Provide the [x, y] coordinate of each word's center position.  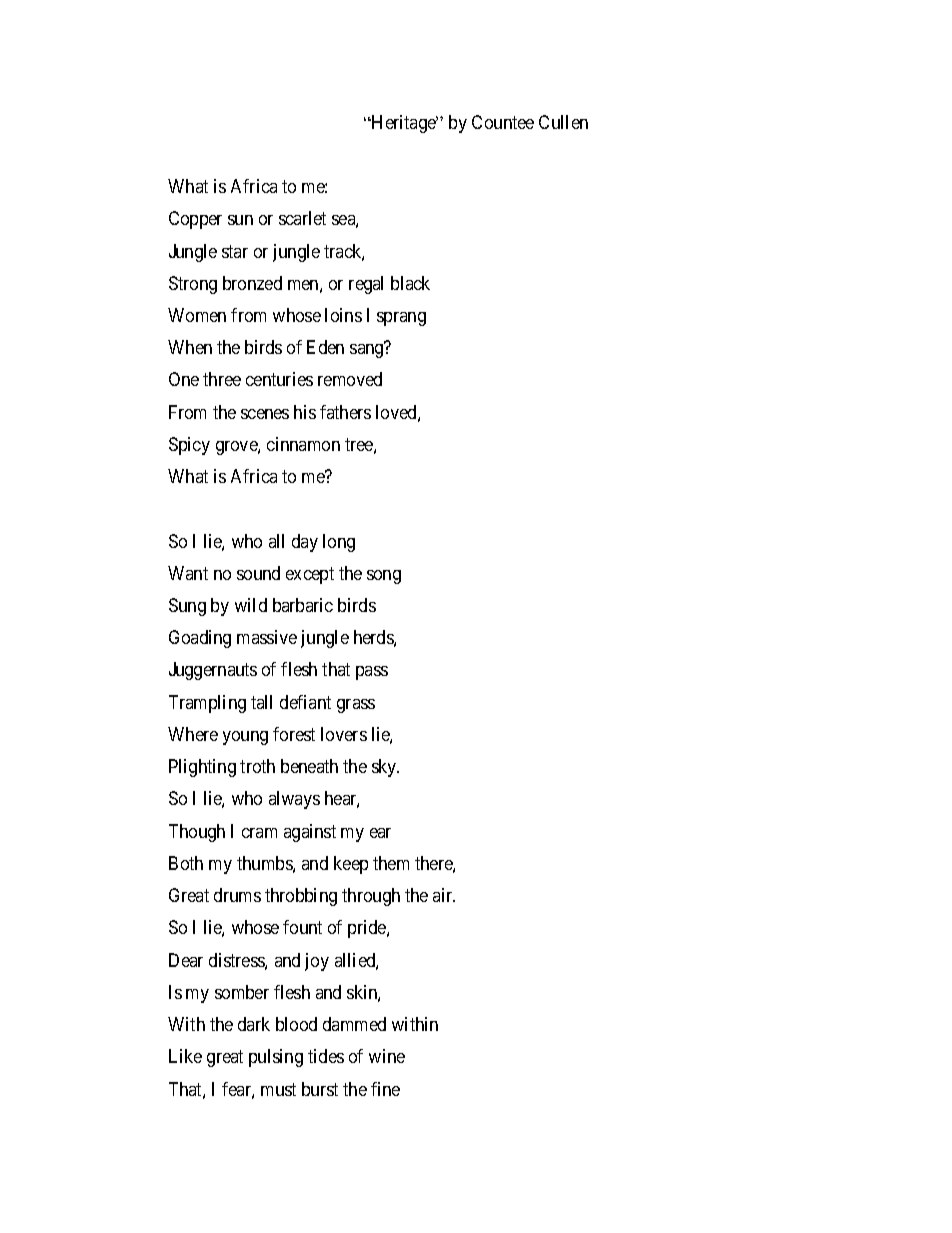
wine [387, 1056]
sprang [401, 319]
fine [385, 1089]
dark [254, 1024]
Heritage [403, 124]
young [245, 738]
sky [385, 768]
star [235, 251]
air [444, 895]
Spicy [189, 446]
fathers [345, 412]
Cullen [563, 122]
